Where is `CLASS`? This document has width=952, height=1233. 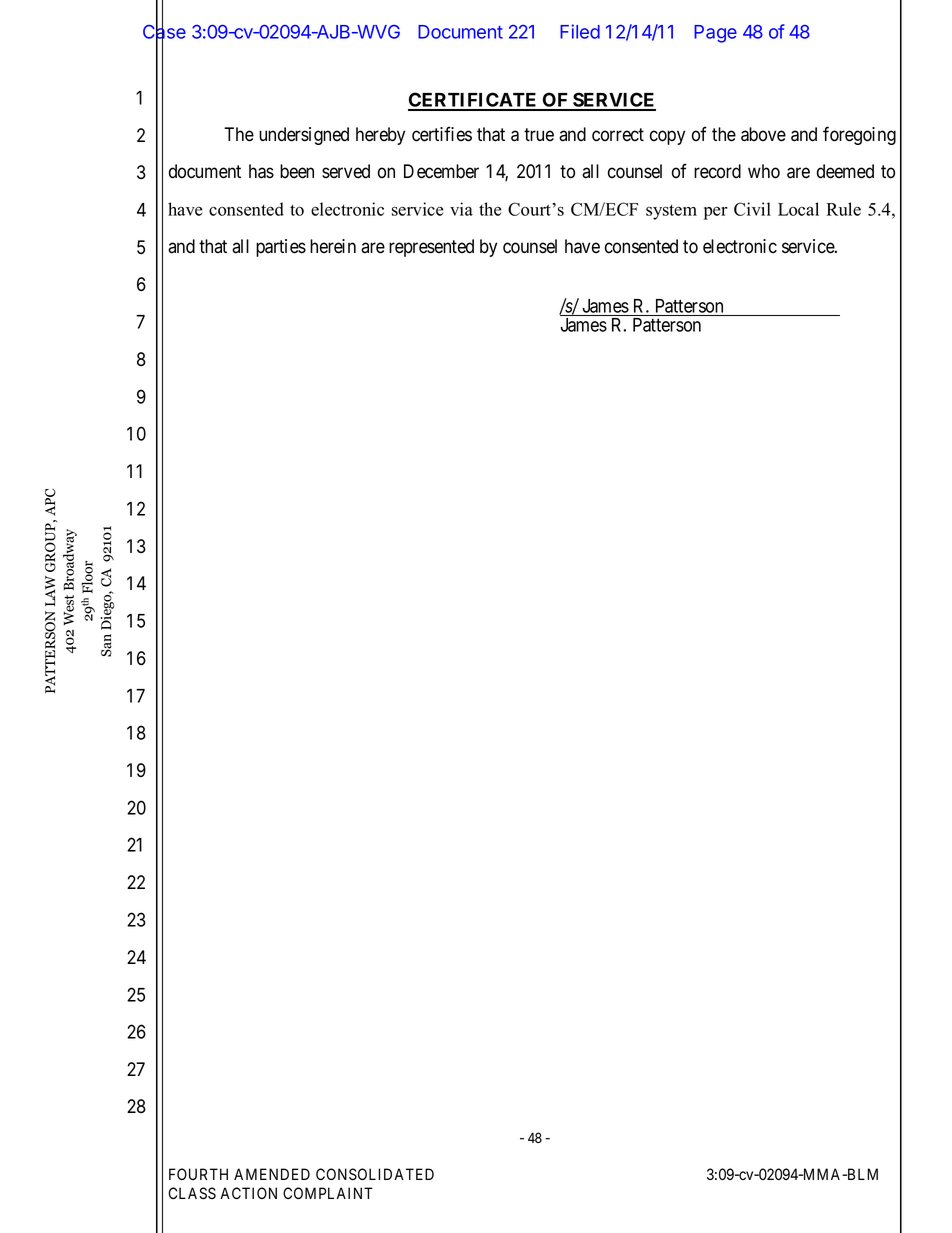
CLASS is located at coordinates (192, 1193).
